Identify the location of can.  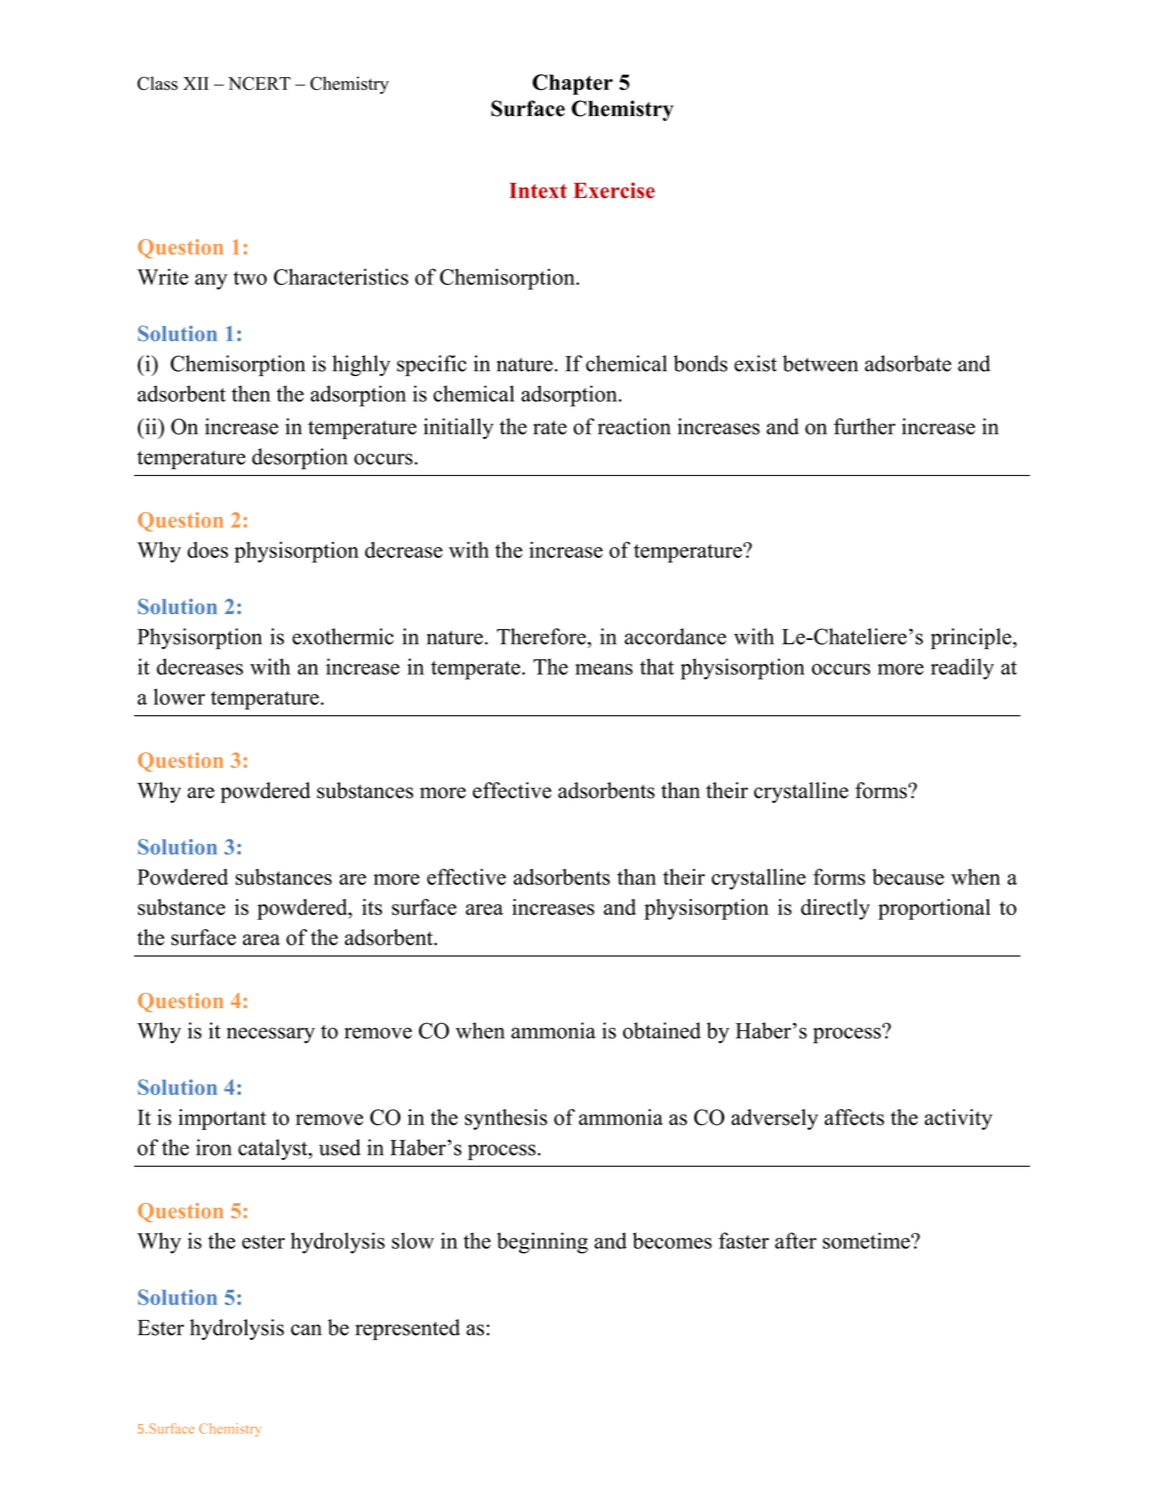
(306, 1330).
